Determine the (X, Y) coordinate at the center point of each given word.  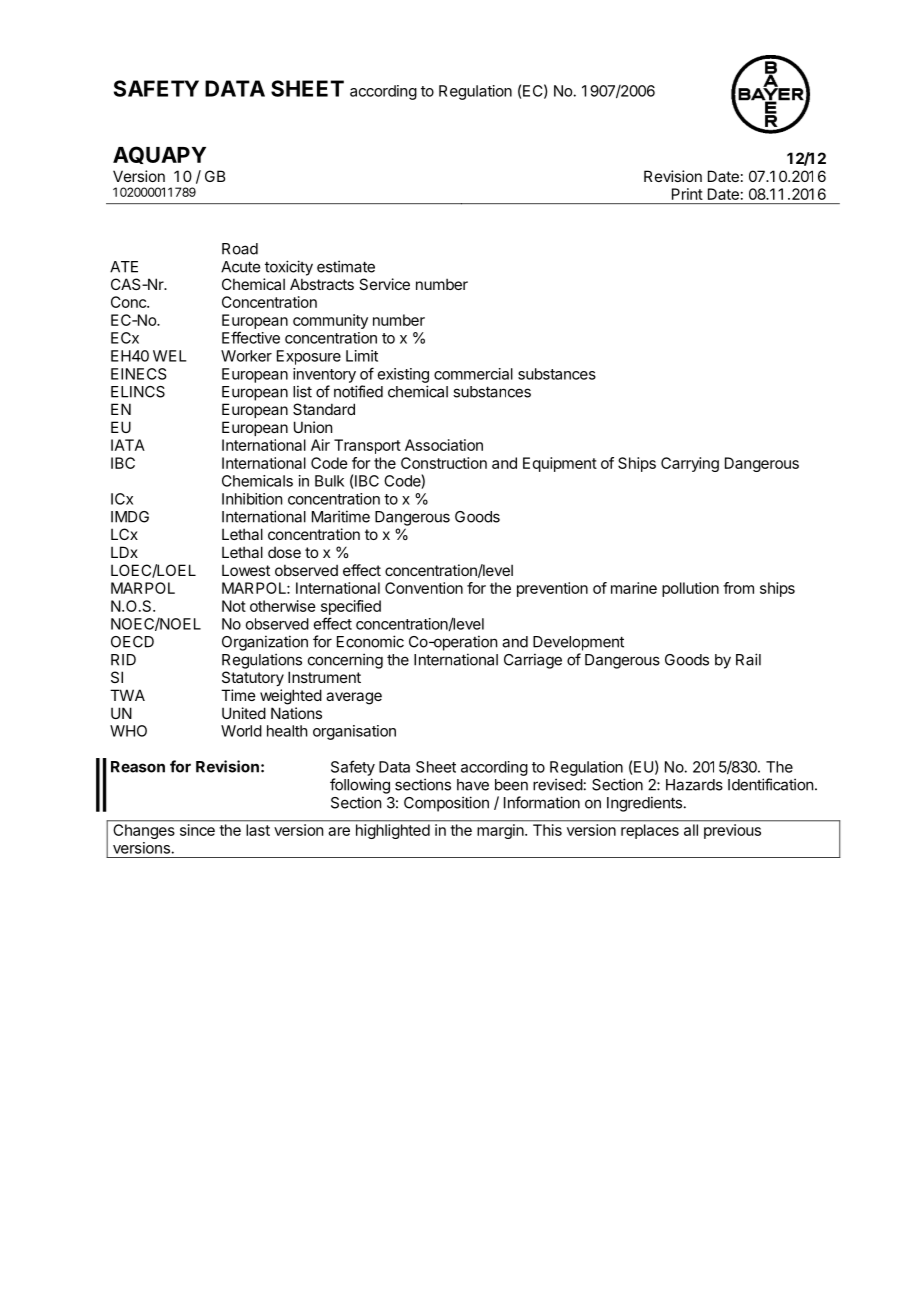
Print (687, 194)
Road (240, 249)
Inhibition (252, 499)
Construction (444, 463)
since (197, 830)
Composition (446, 804)
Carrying (690, 464)
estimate (346, 266)
